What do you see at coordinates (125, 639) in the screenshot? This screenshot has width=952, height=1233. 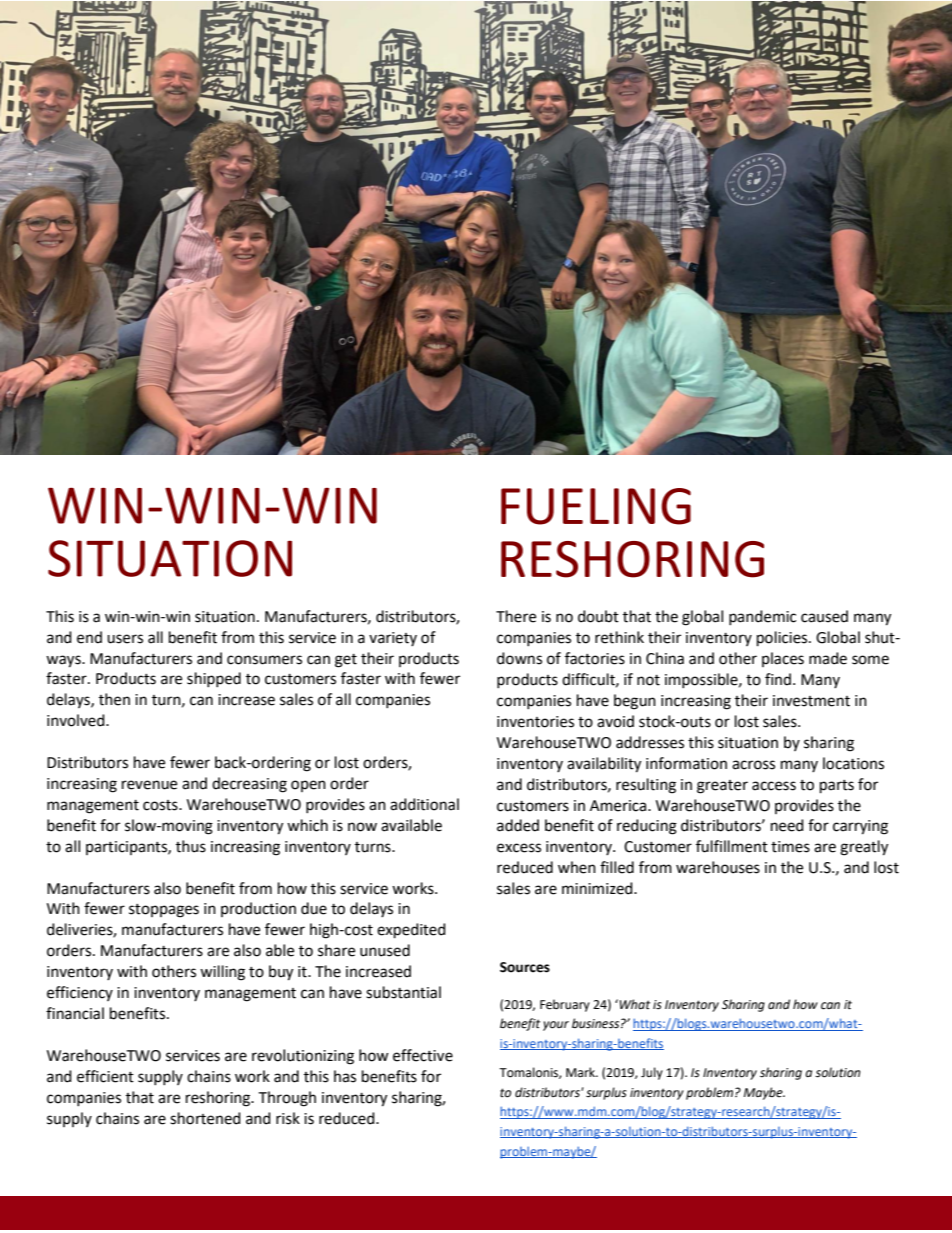 I see `users` at bounding box center [125, 639].
